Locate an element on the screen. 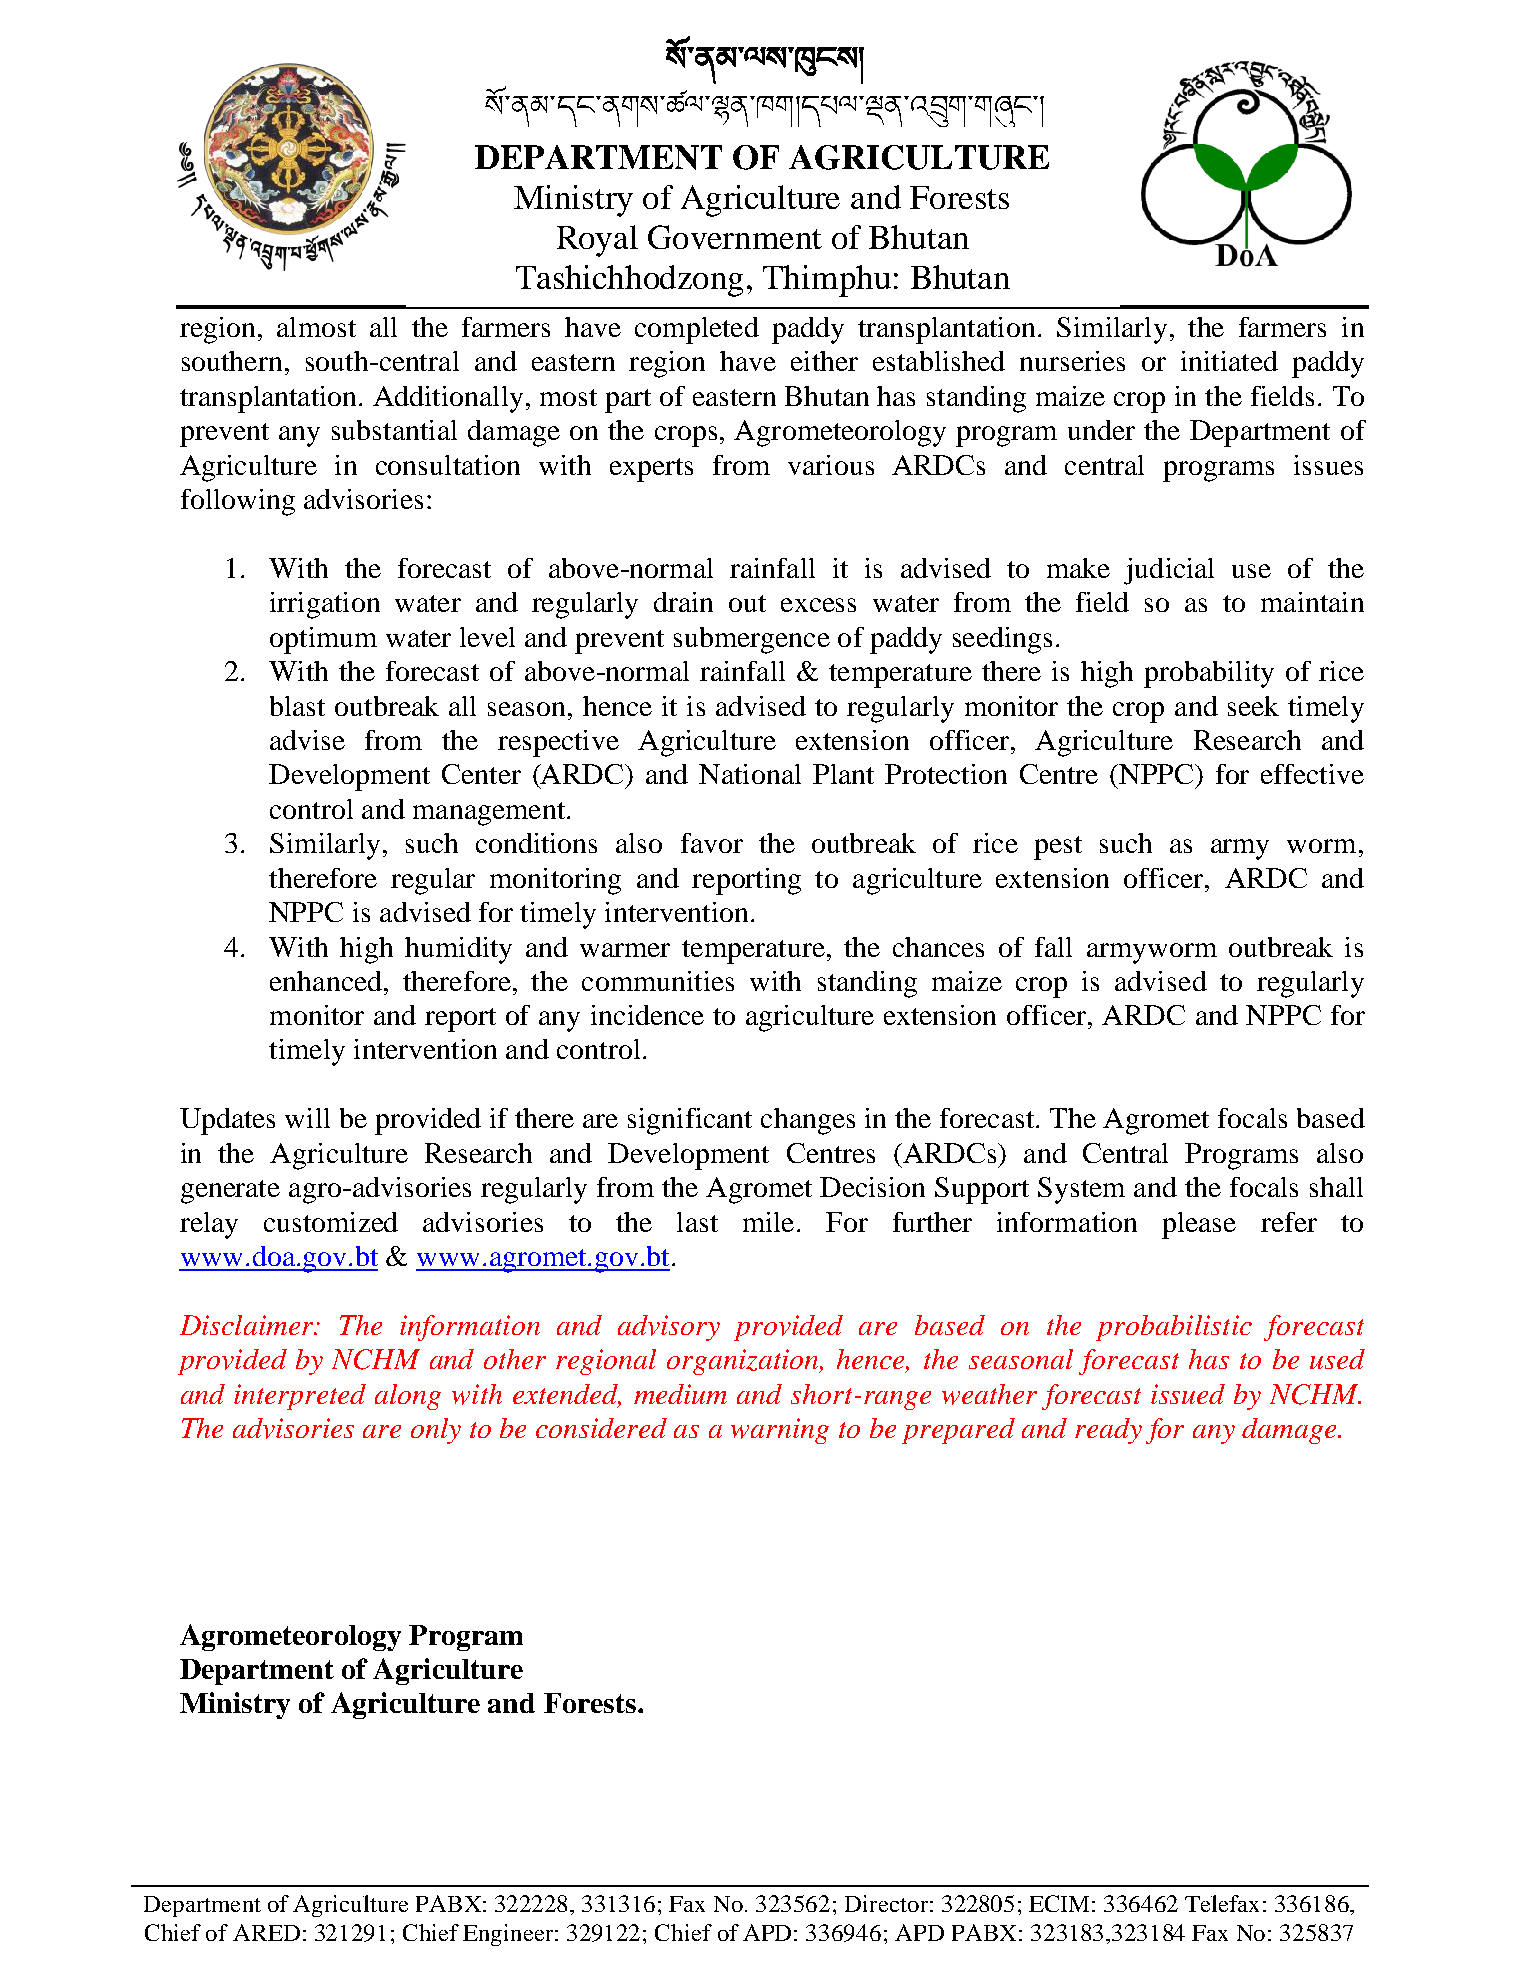  Director is located at coordinates (886, 1903).
